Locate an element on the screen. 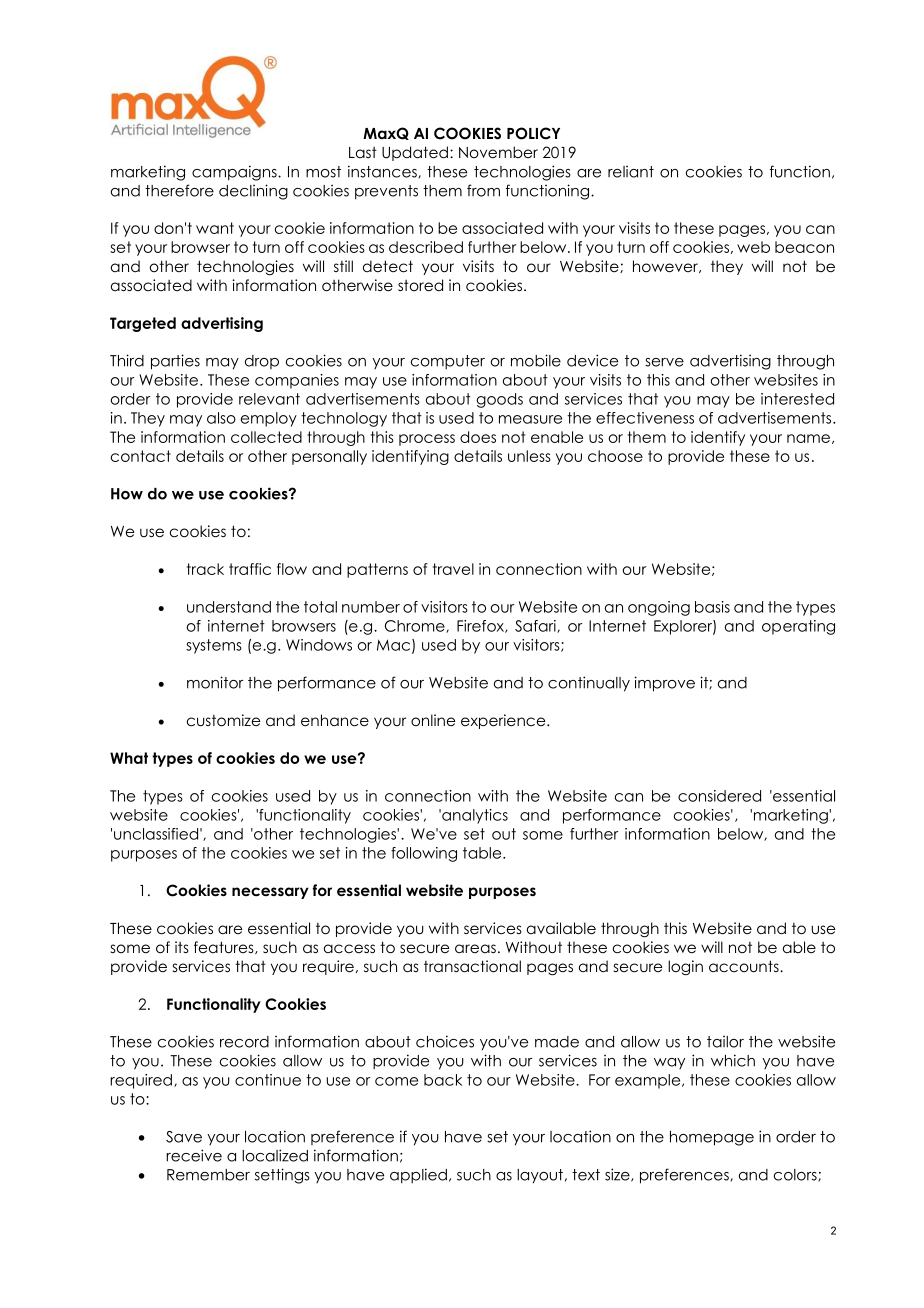 The height and width of the screenshot is (1308, 924). campaigns is located at coordinates (235, 173).
